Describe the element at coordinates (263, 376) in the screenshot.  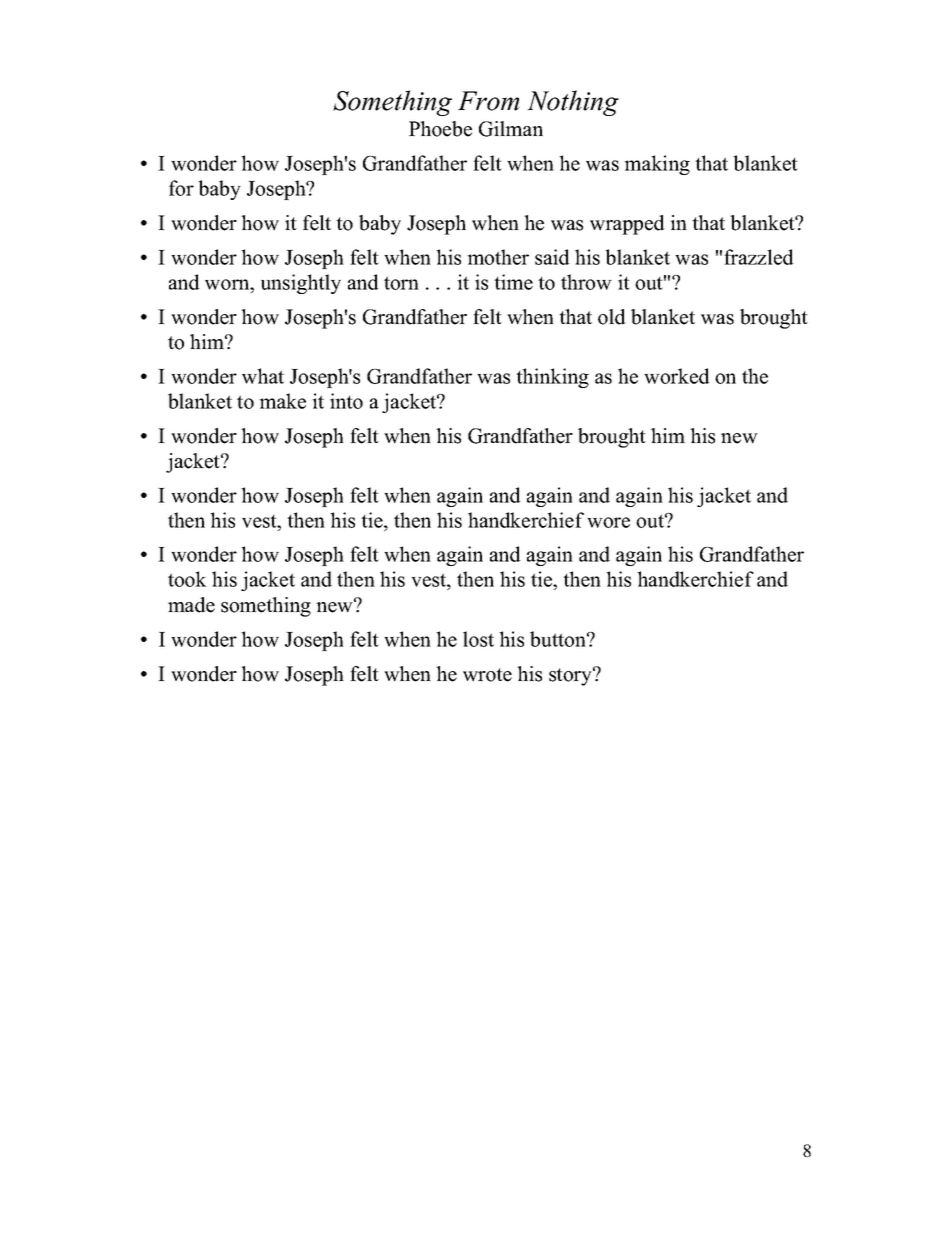
I see `what` at that location.
